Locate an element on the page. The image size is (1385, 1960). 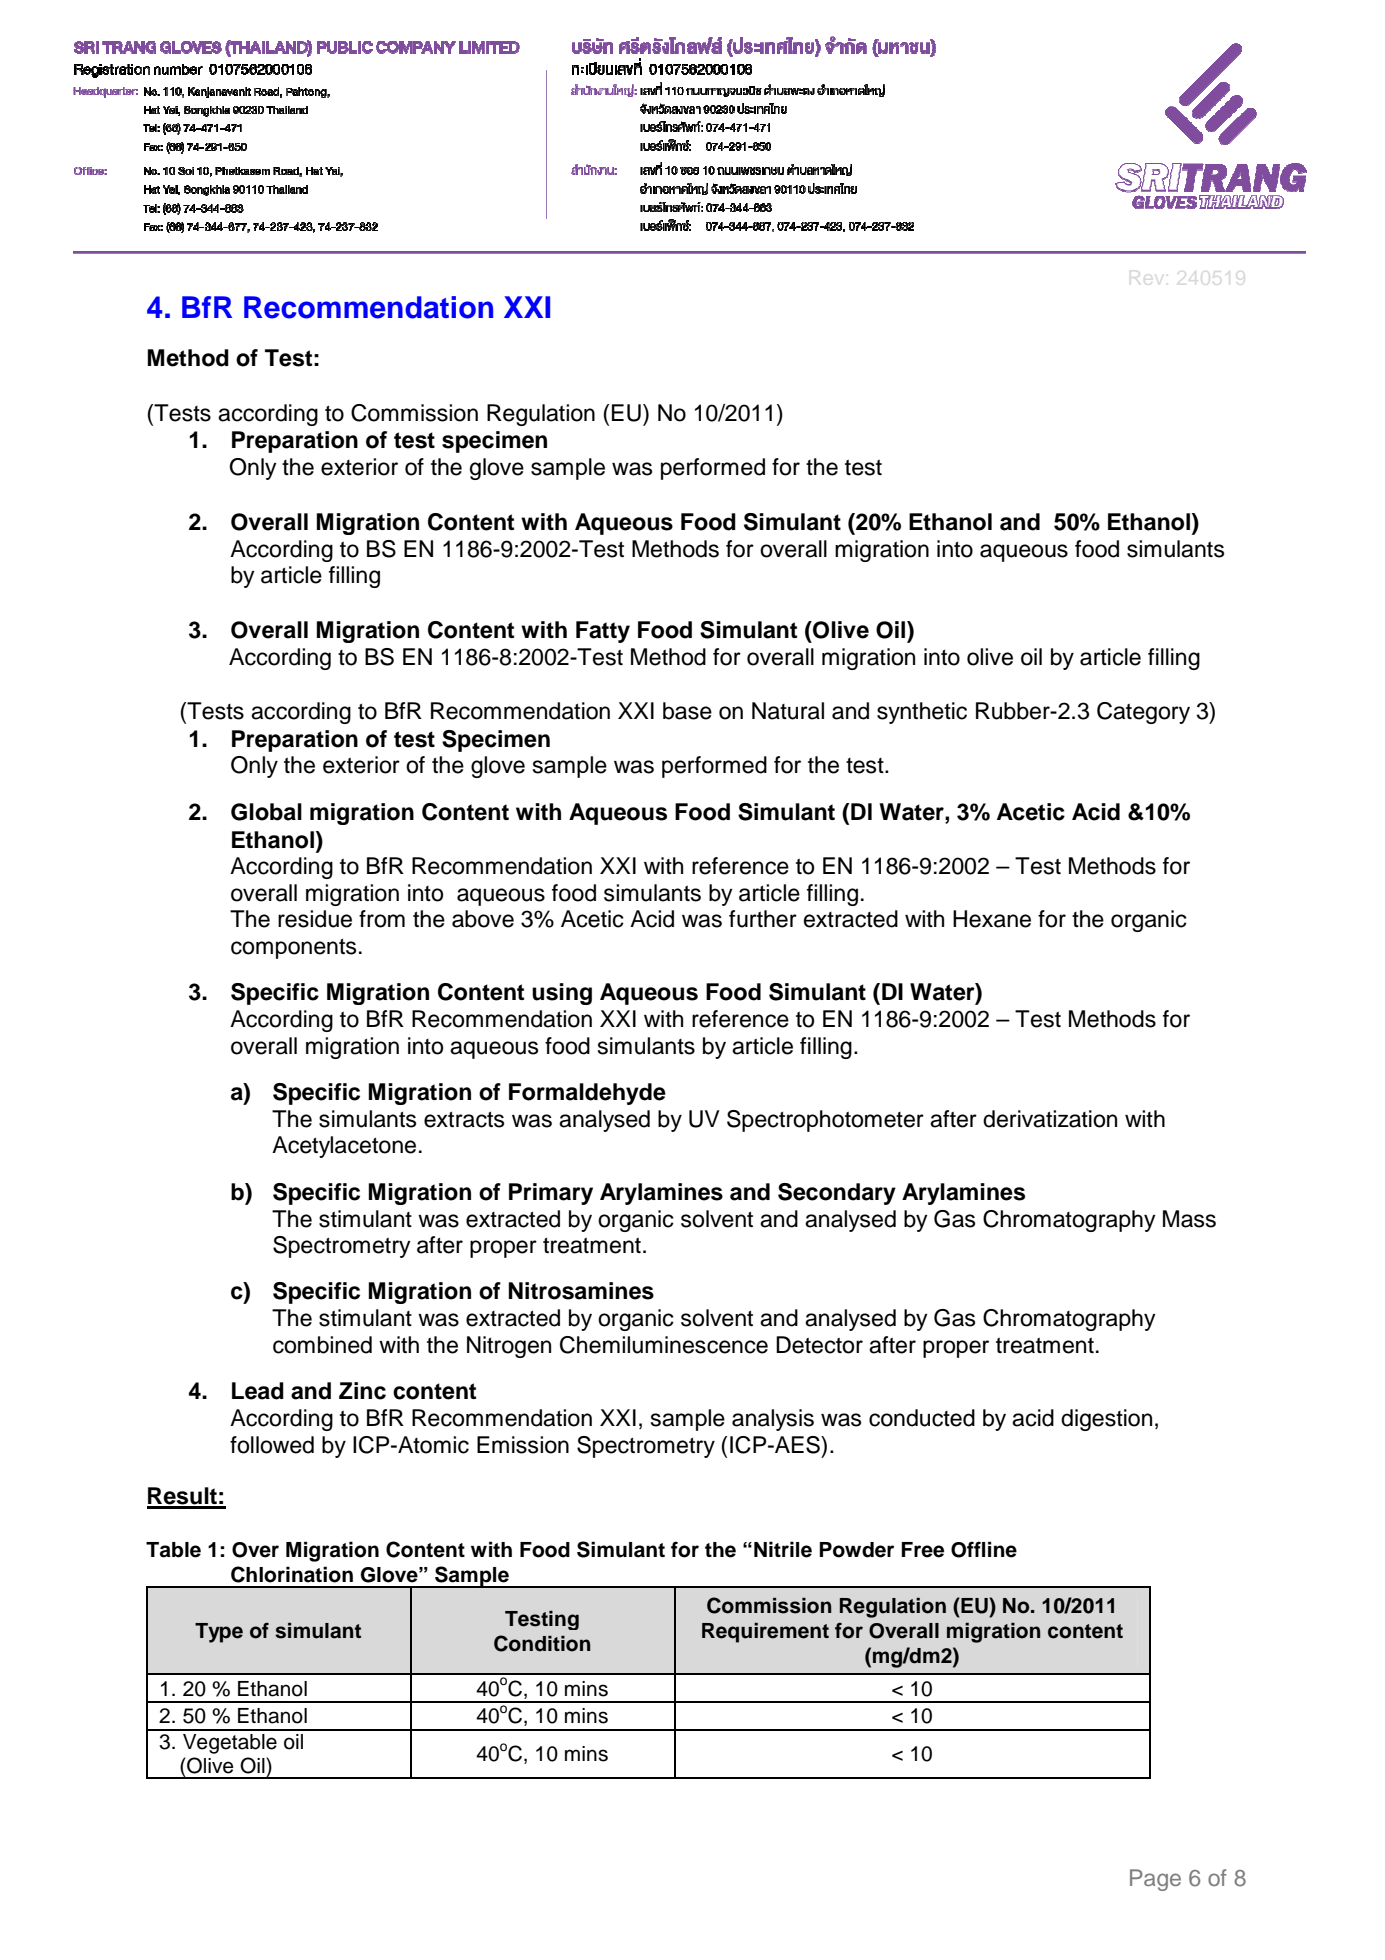
combined is located at coordinates (322, 1345).
